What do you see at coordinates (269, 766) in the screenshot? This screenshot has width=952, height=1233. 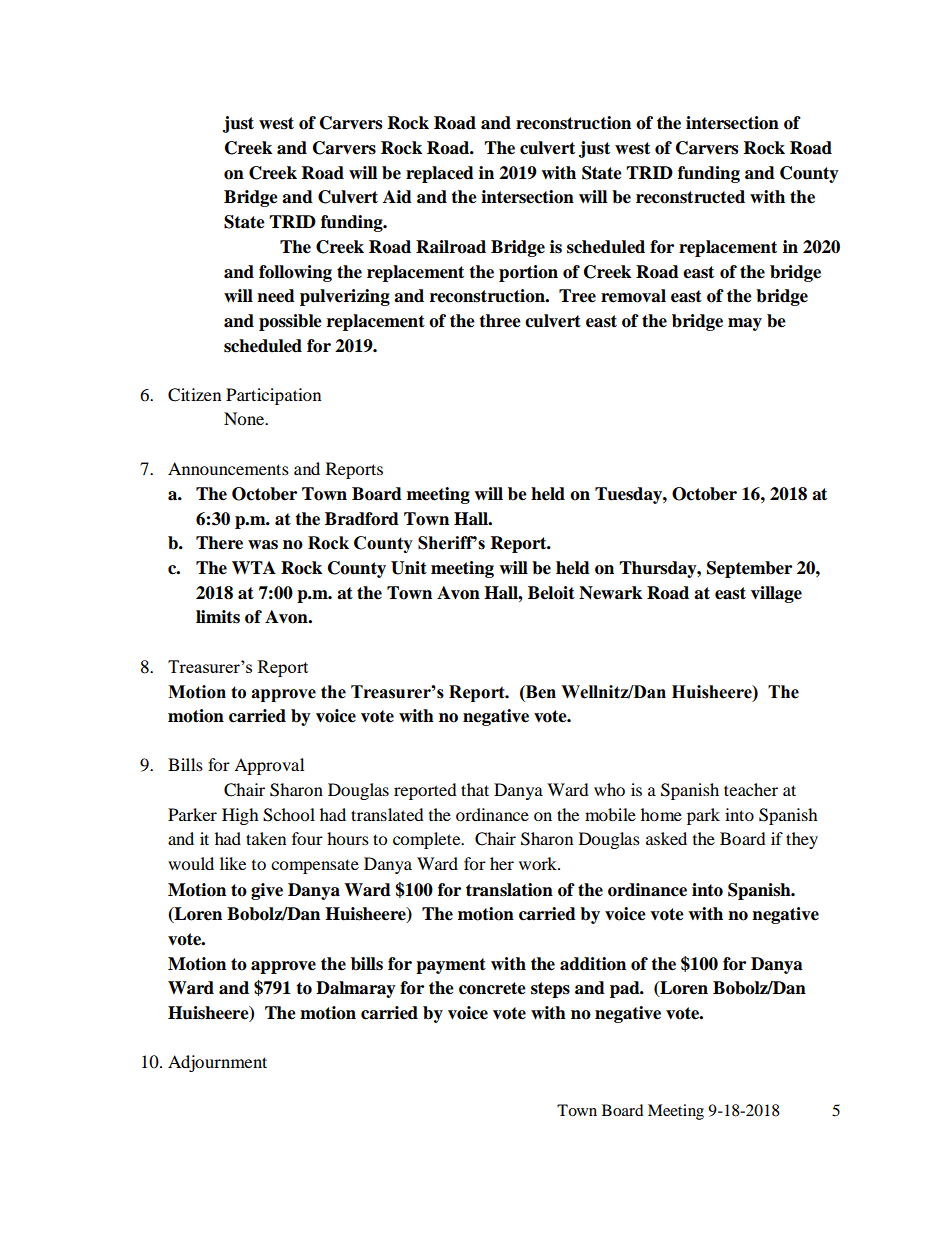 I see `Approval` at bounding box center [269, 766].
